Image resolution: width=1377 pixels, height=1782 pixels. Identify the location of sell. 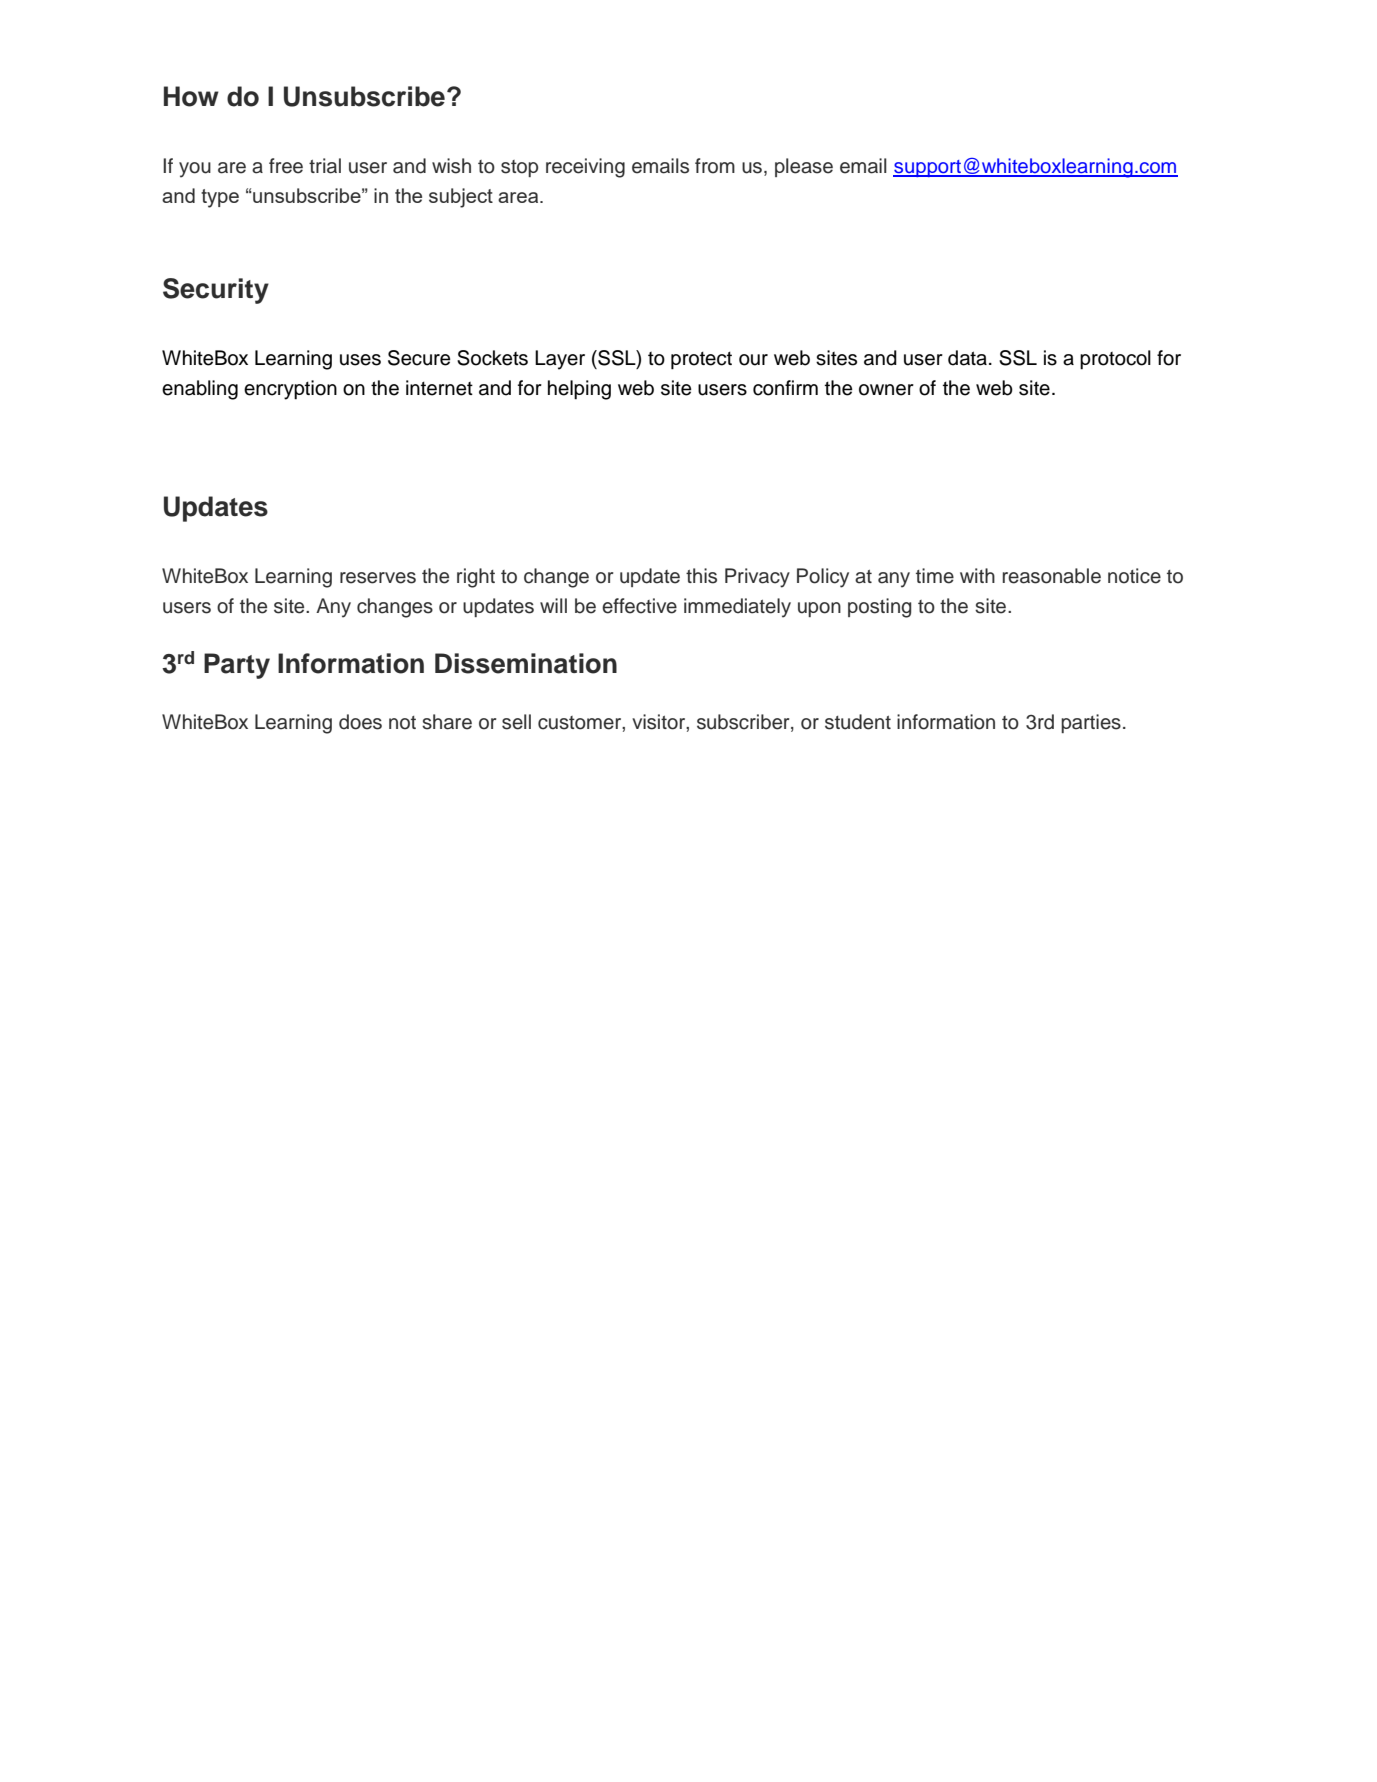
(516, 722).
